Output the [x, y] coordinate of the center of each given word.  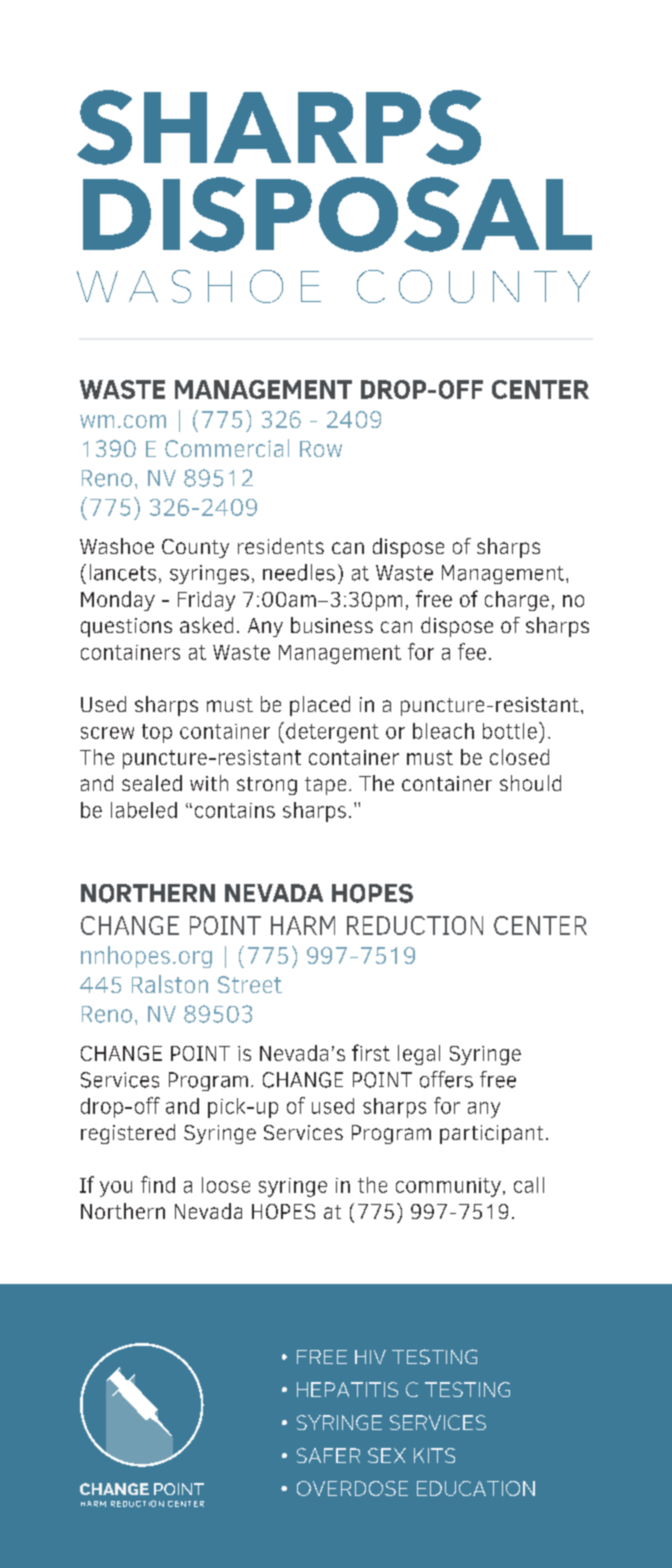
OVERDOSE [352, 1488]
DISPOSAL [337, 214]
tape [325, 786]
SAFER [328, 1455]
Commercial [227, 448]
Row [321, 449]
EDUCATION [476, 1488]
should [530, 783]
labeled [144, 810]
